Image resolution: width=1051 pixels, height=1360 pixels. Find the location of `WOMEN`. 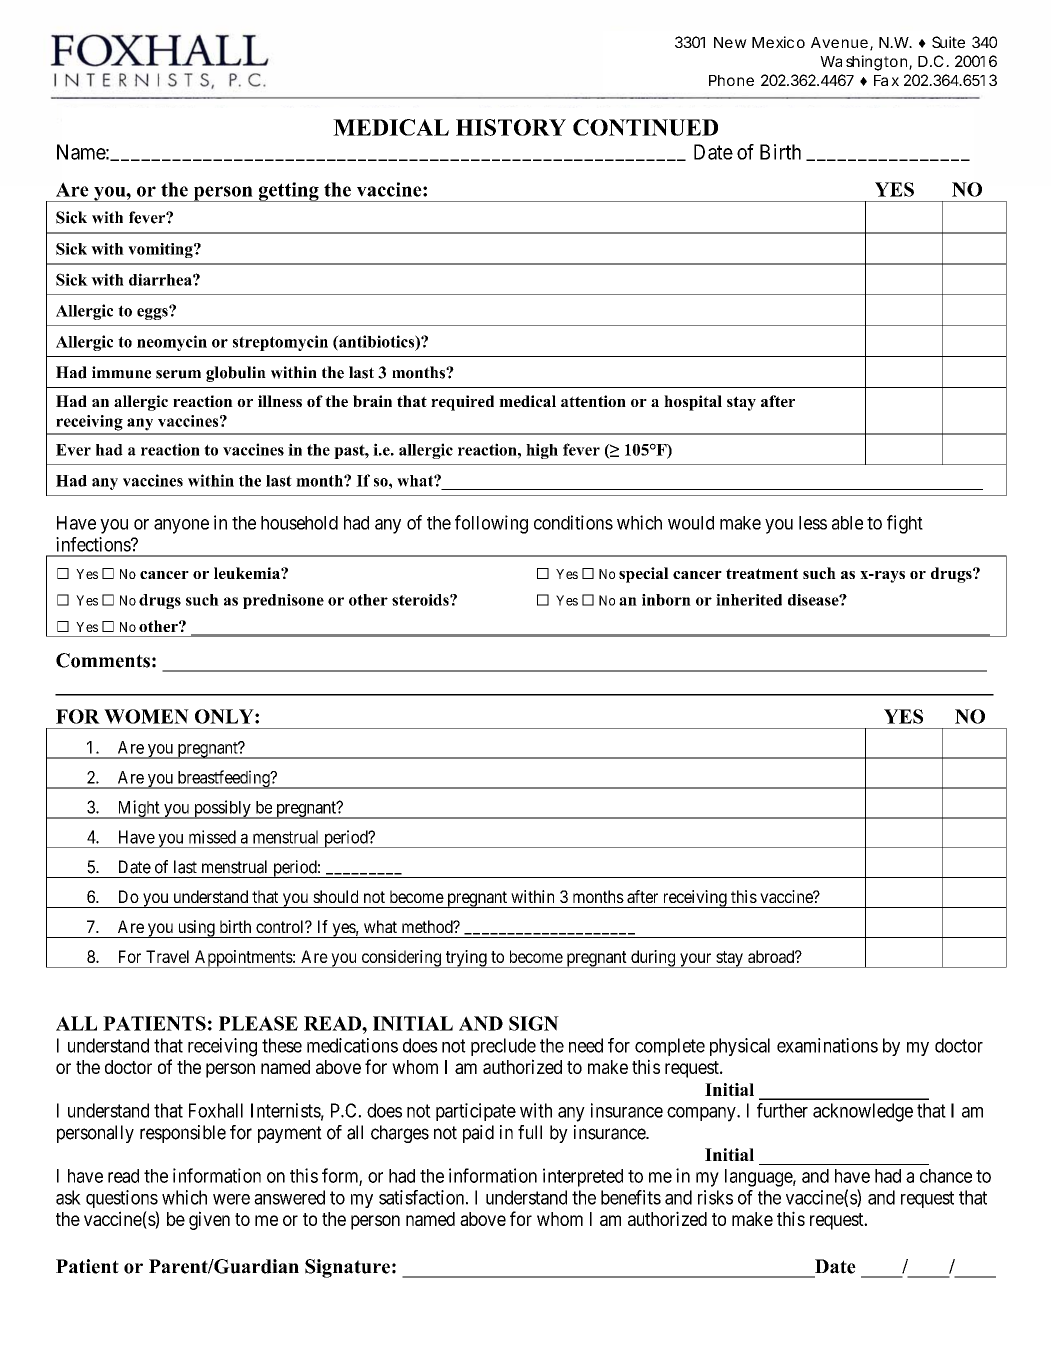

WOMEN is located at coordinates (146, 716).
